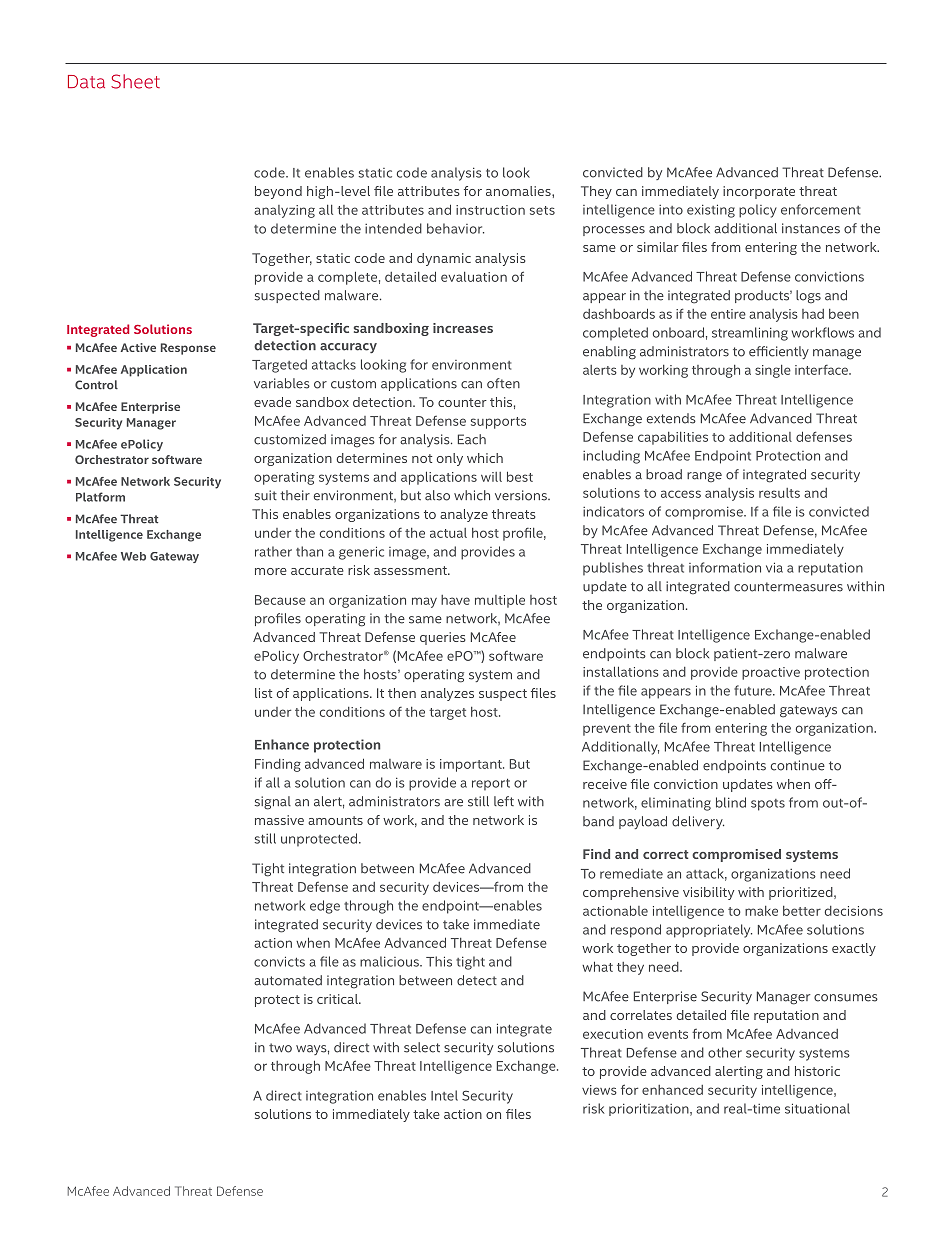 This screenshot has width=952, height=1233. What do you see at coordinates (519, 191) in the screenshot?
I see `anomalies` at bounding box center [519, 191].
